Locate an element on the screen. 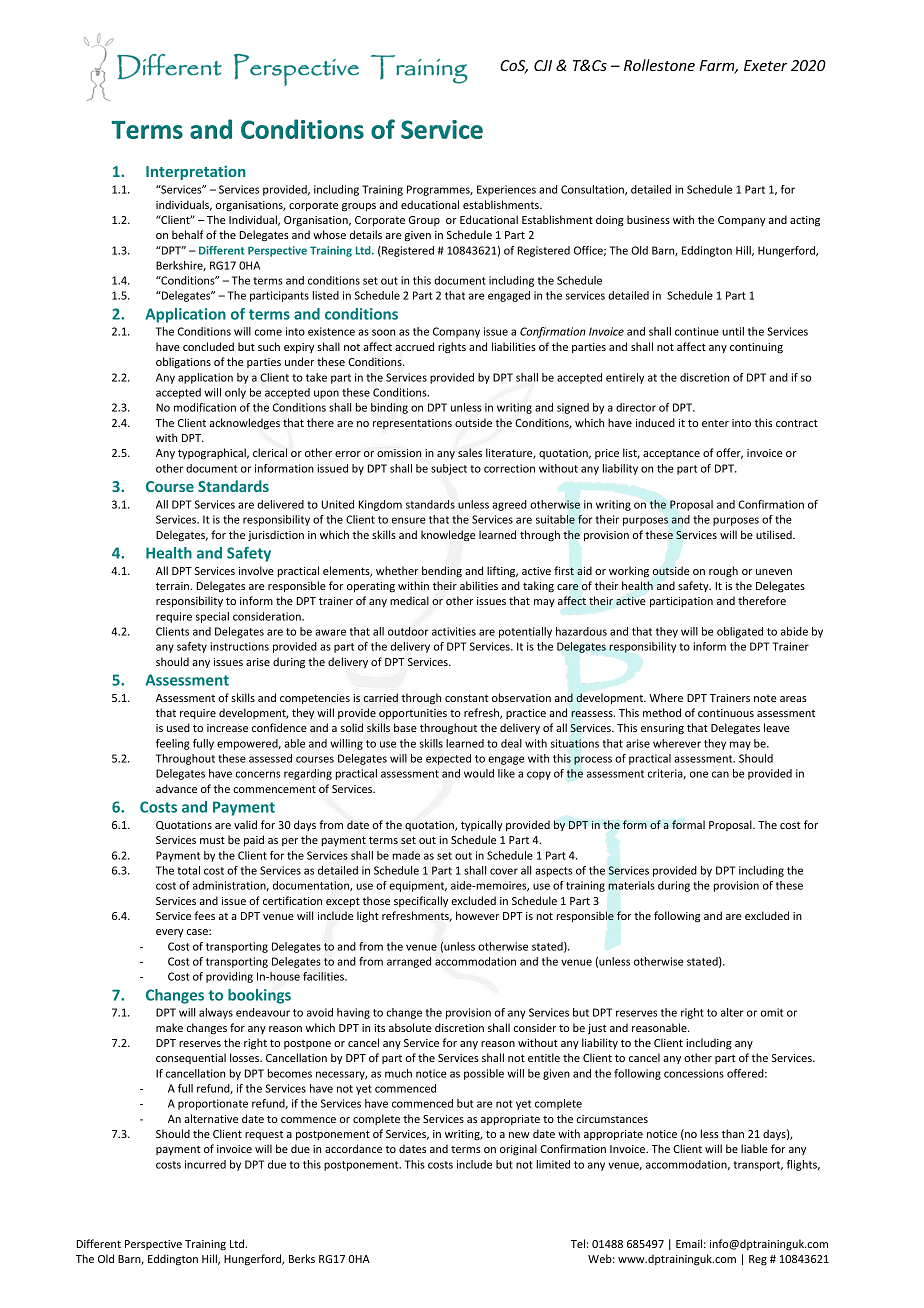  than is located at coordinates (733, 1133).
